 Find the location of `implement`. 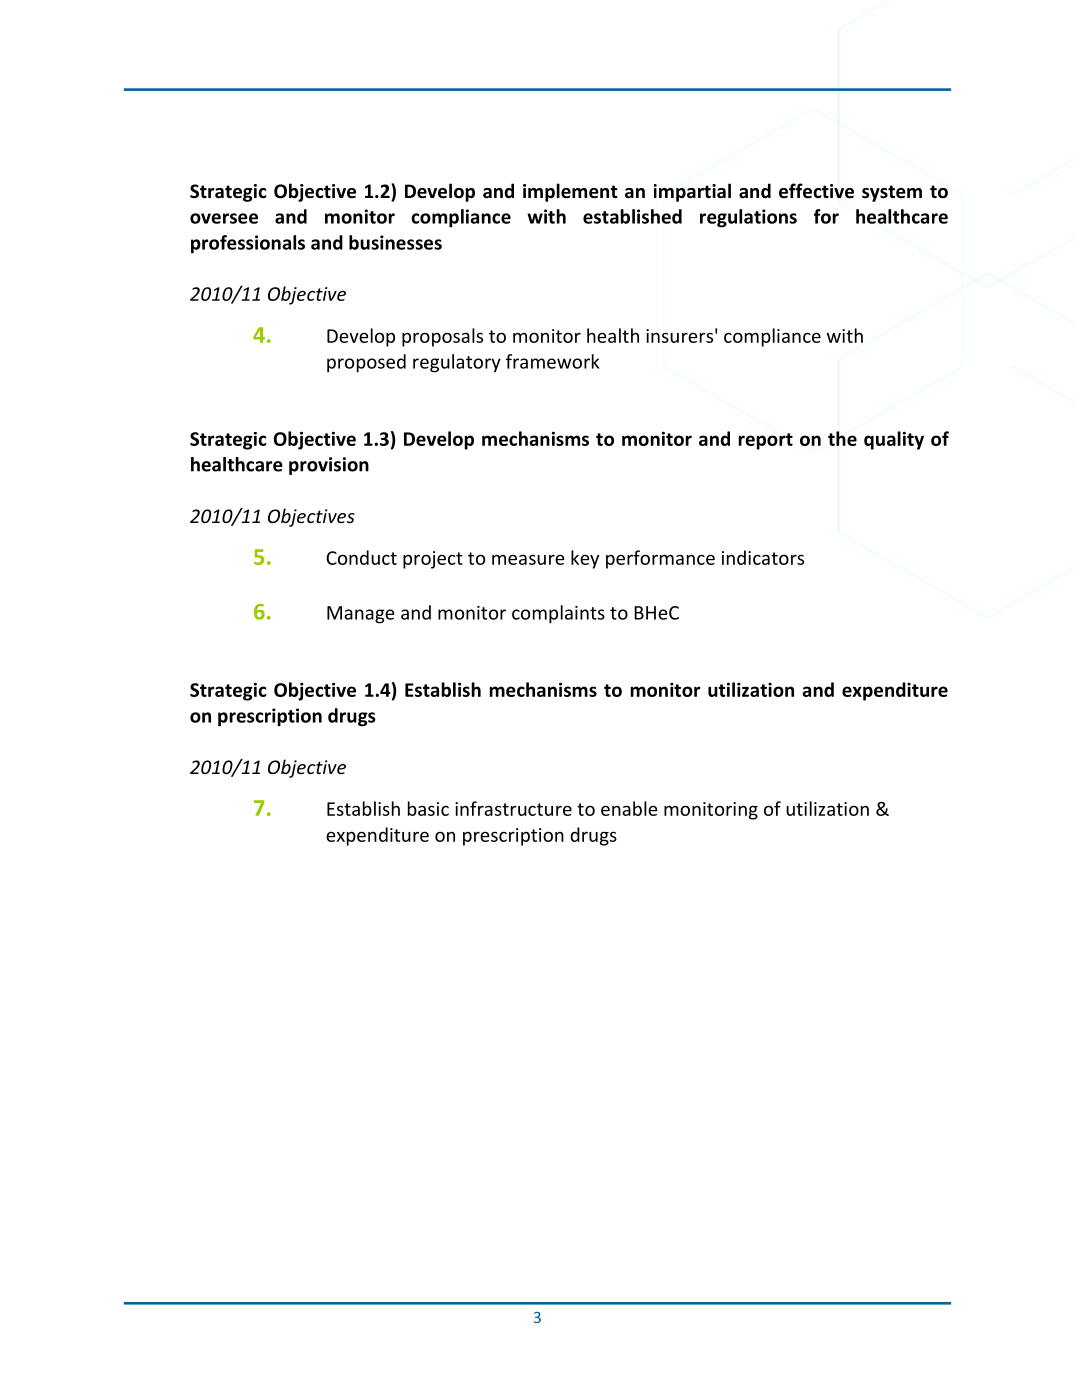

implement is located at coordinates (570, 192).
